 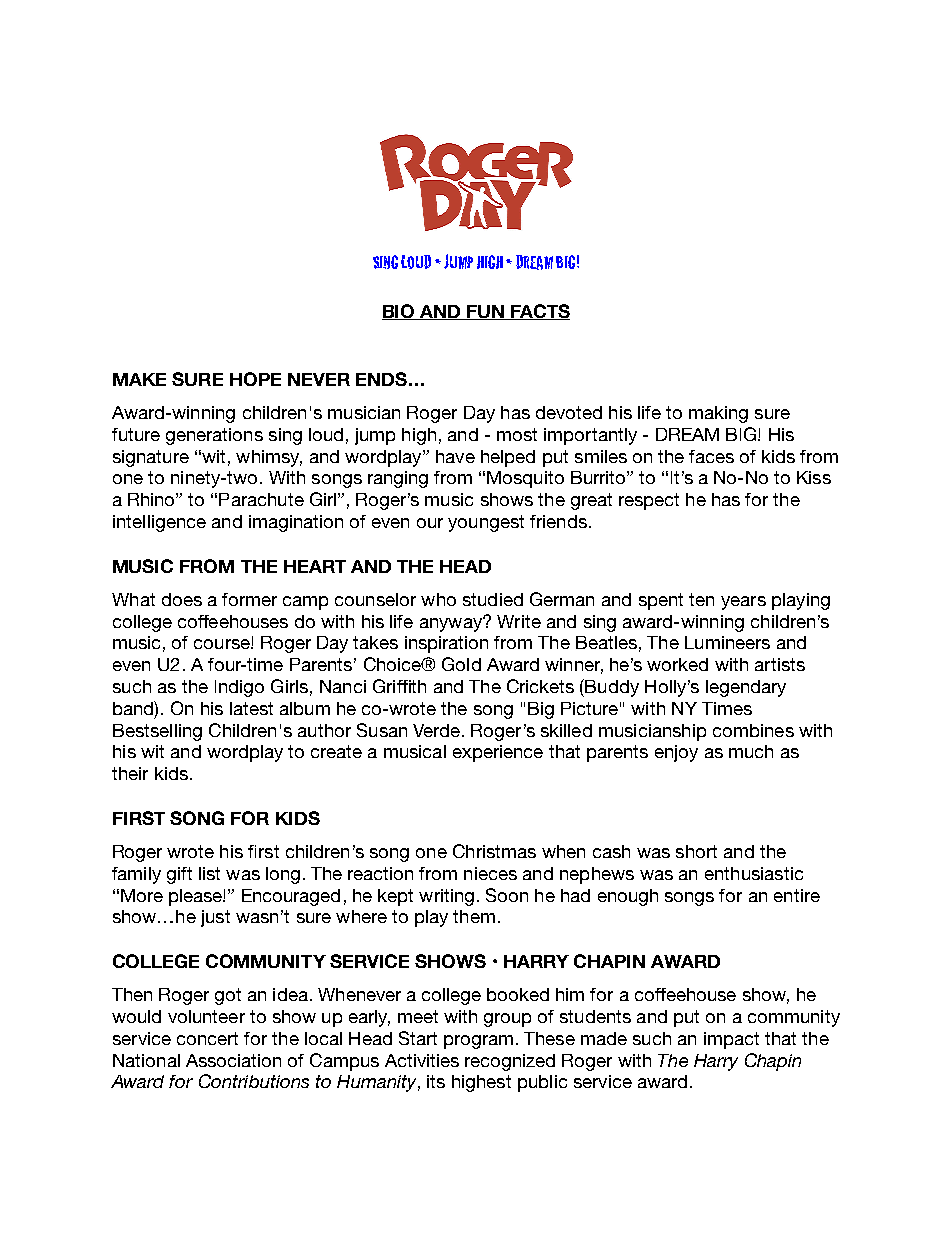 I want to click on short, so click(x=696, y=851).
